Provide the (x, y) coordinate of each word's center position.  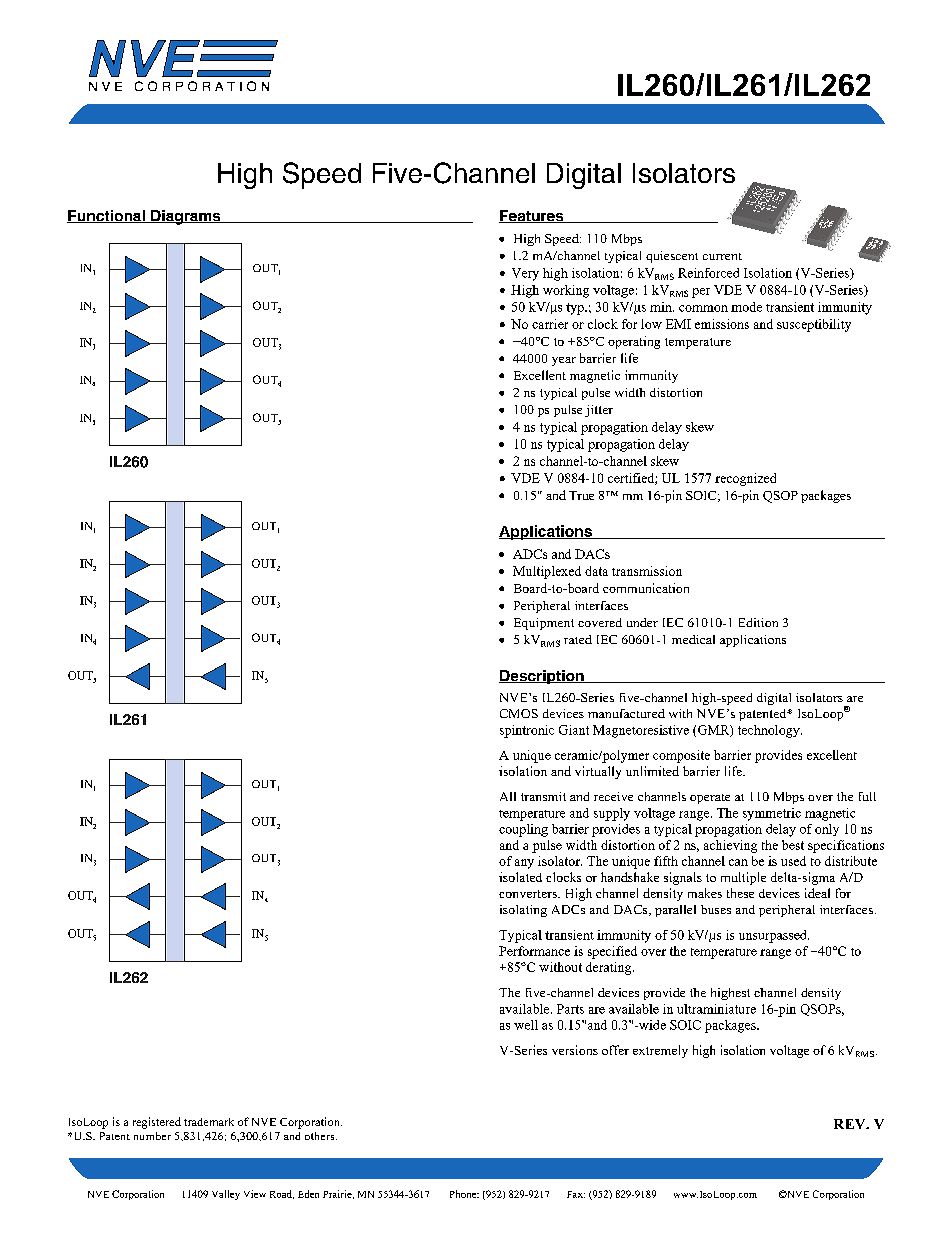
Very (525, 274)
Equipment (544, 624)
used (793, 861)
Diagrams (186, 217)
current (722, 256)
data (596, 571)
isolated (520, 877)
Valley (226, 1195)
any (524, 864)
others (321, 1136)
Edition (758, 622)
